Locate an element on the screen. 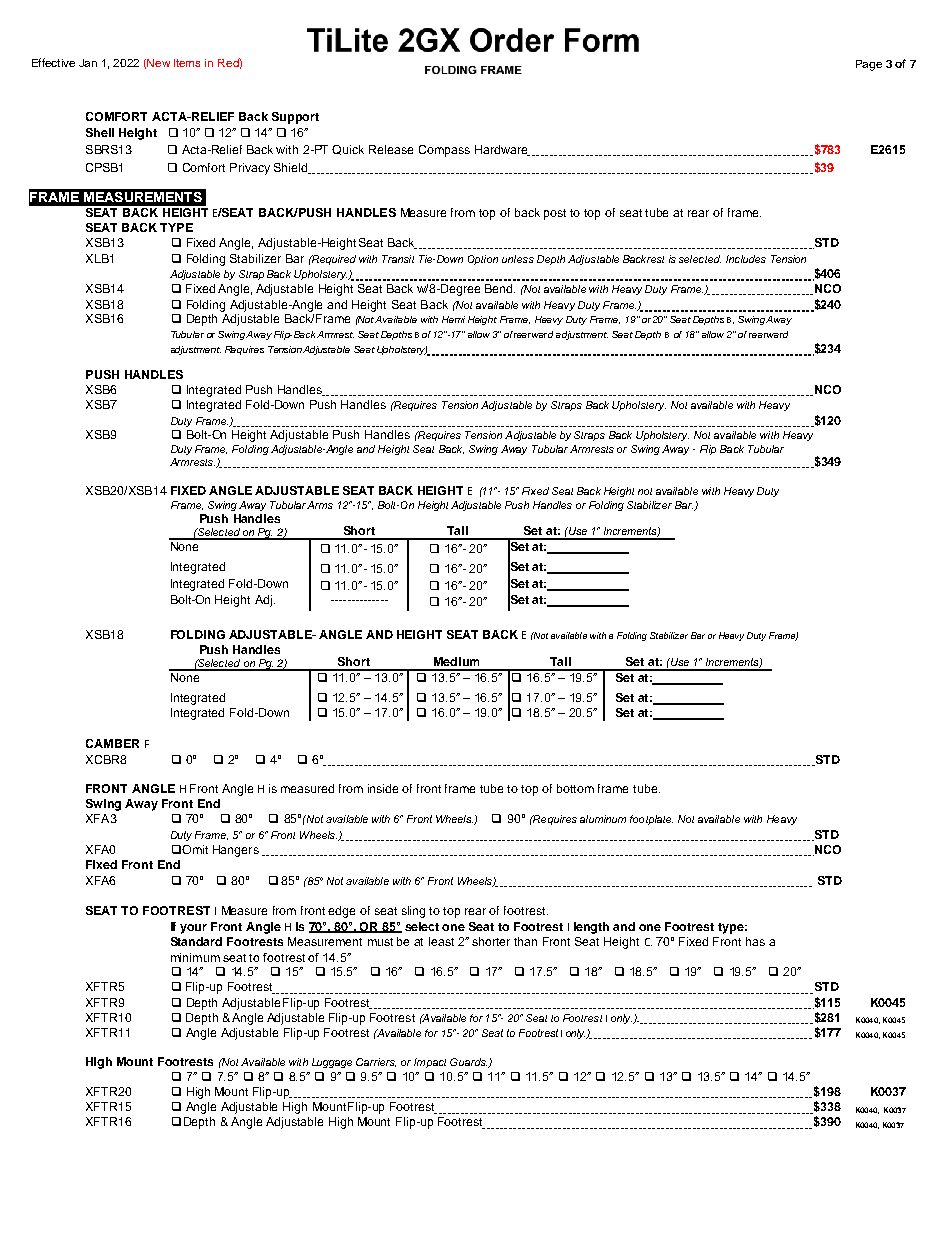 Image resolution: width=952 pixels, height=1233 pixels. footplate is located at coordinates (651, 820).
